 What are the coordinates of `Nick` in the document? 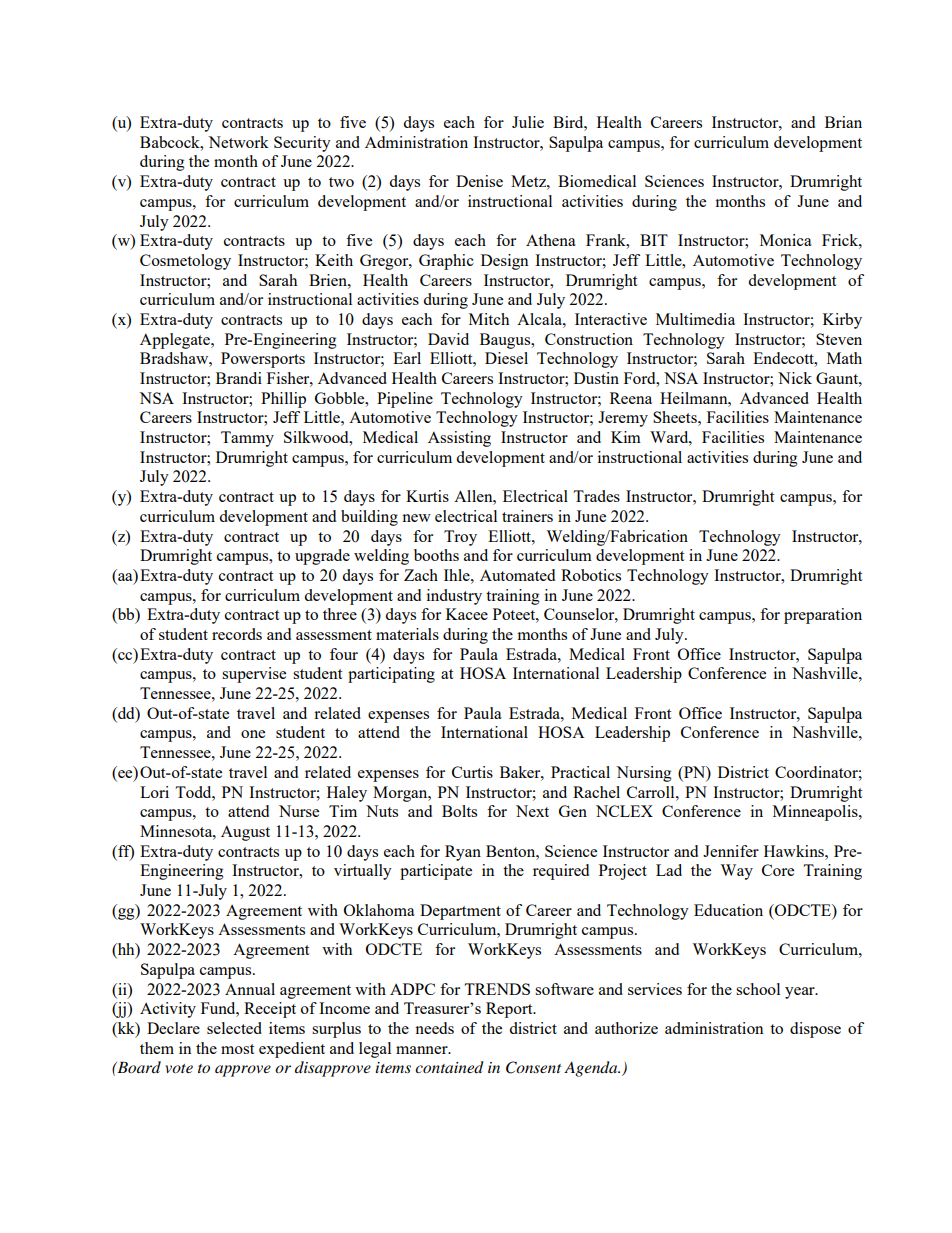 It's located at (795, 378).
